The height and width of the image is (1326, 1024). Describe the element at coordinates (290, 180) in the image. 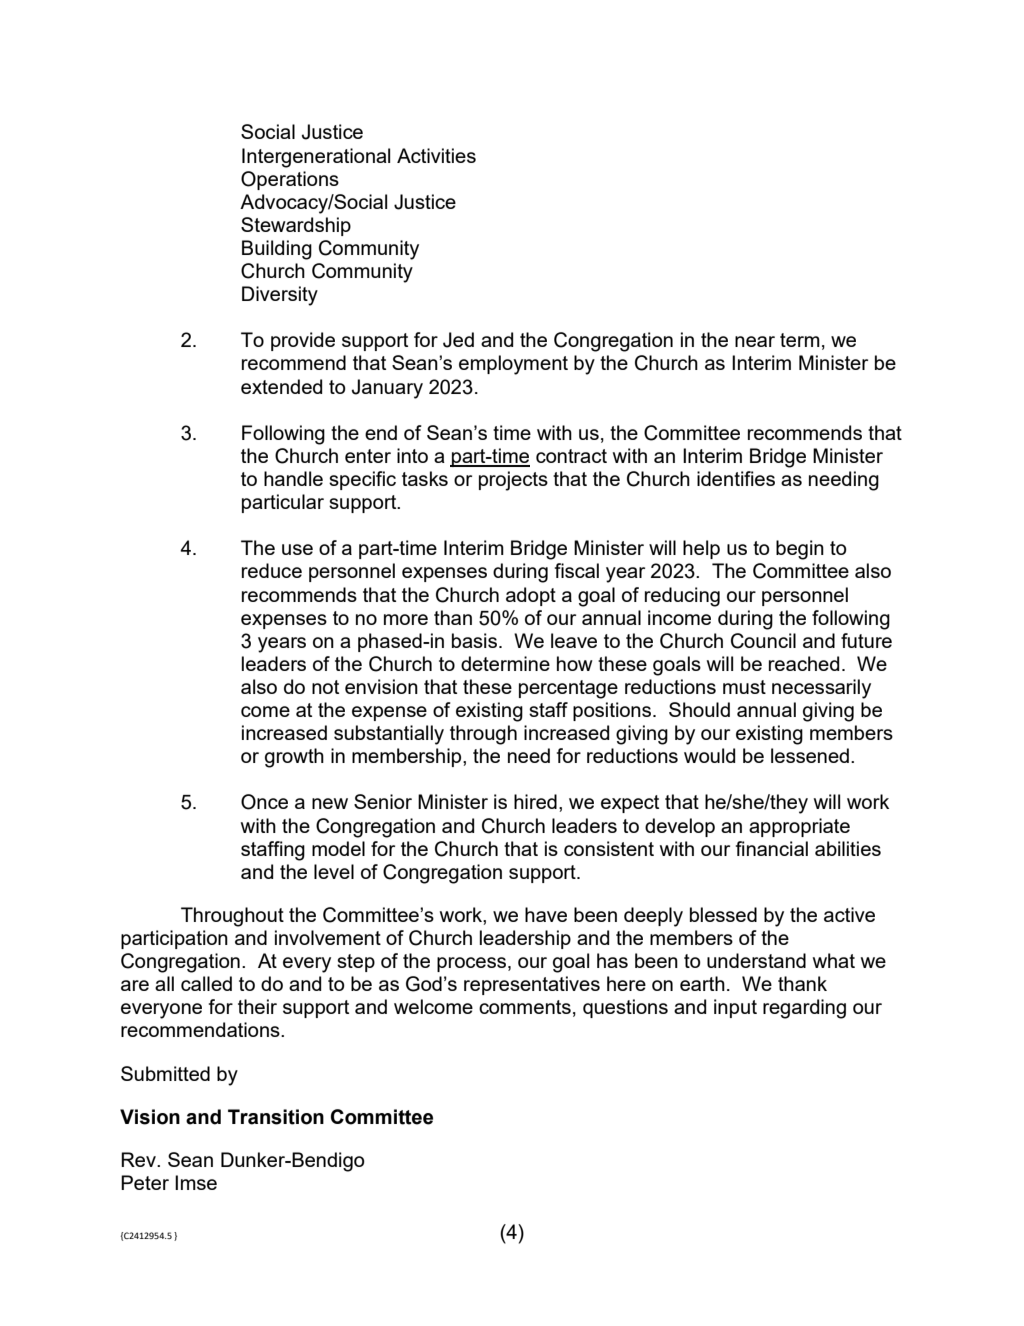

I see `Operations` at that location.
